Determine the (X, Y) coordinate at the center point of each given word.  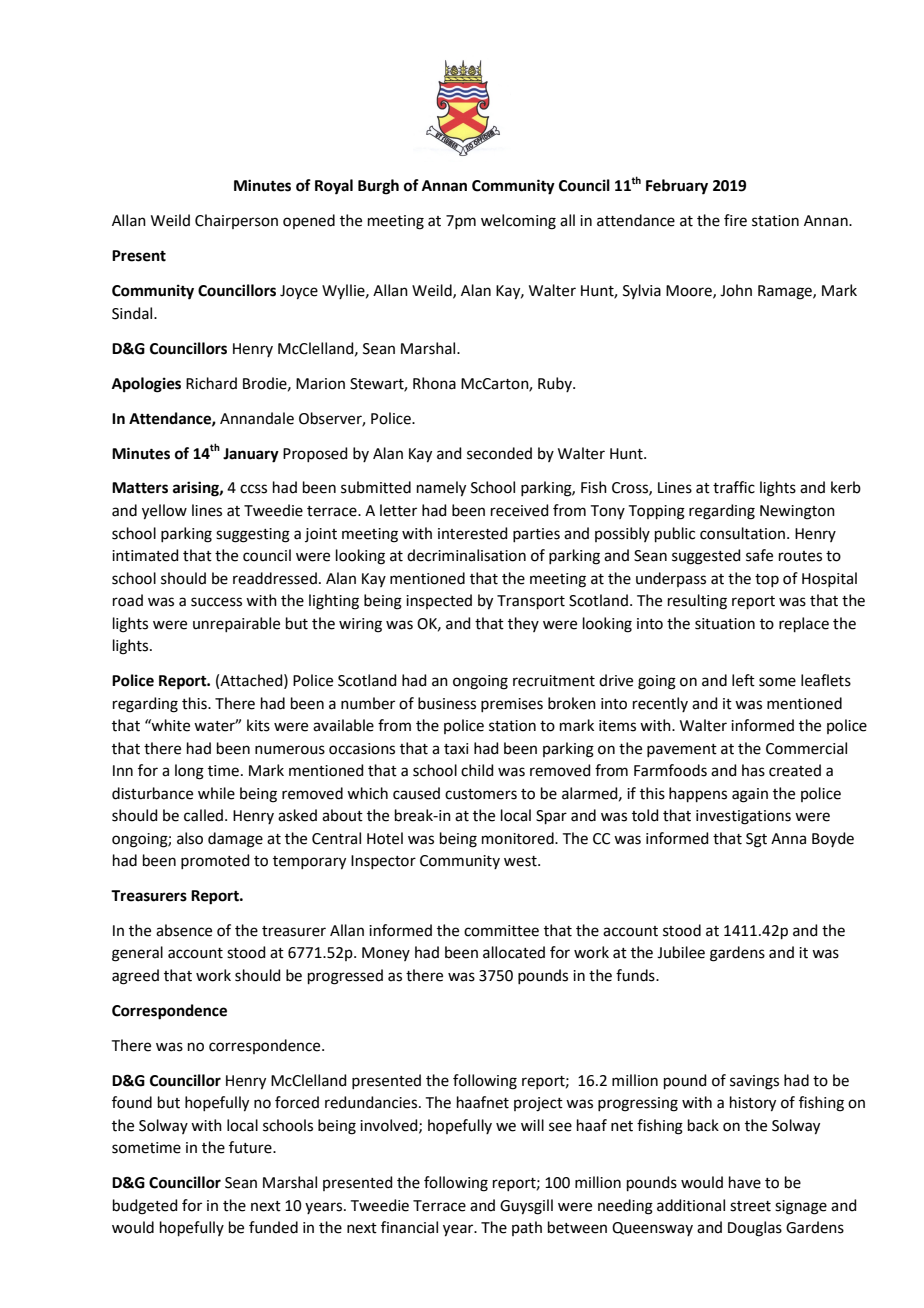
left (743, 680)
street (750, 1206)
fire (735, 220)
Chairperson (236, 221)
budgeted (145, 1207)
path (527, 1228)
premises (512, 705)
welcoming (518, 222)
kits (258, 725)
